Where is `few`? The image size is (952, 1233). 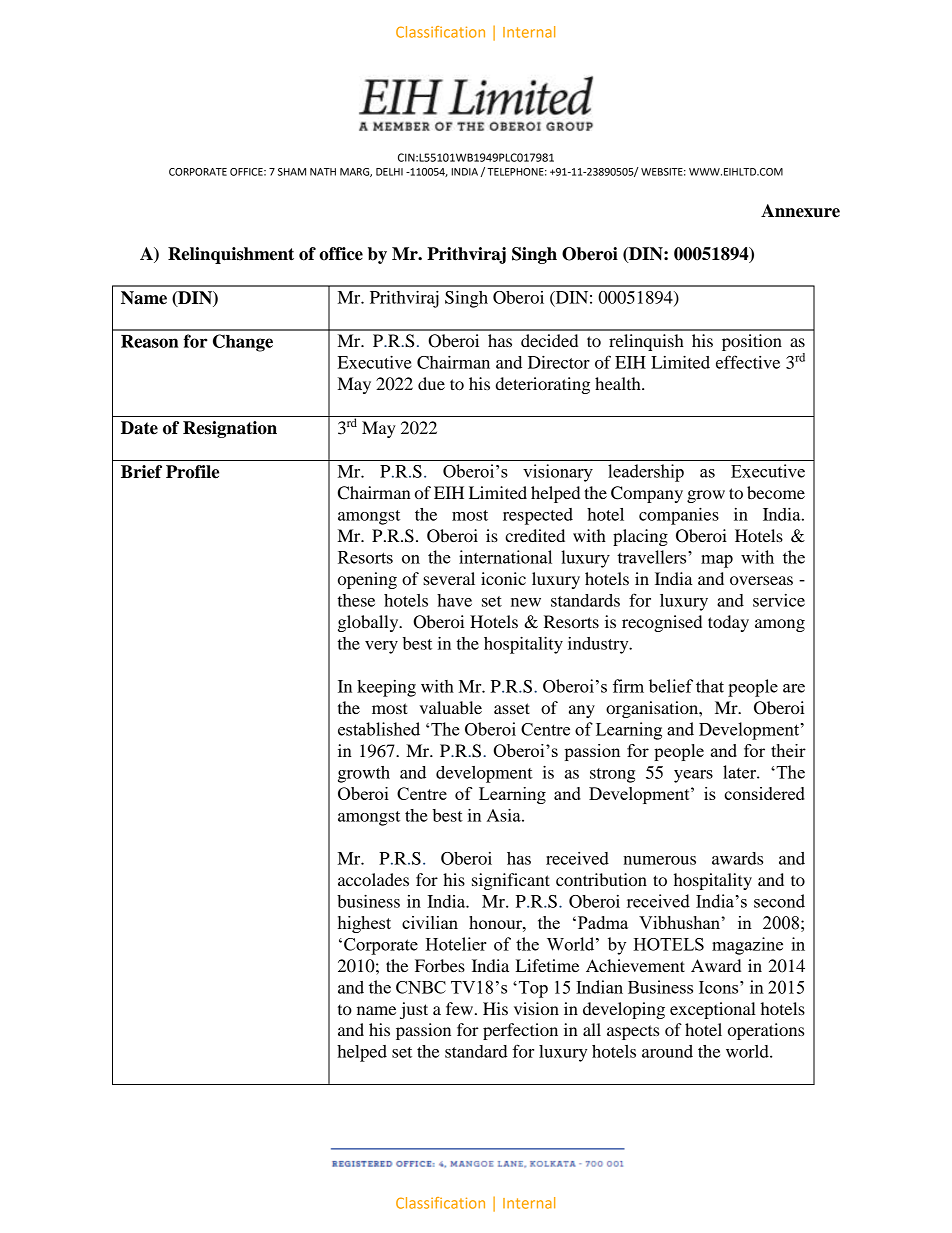
few is located at coordinates (461, 1008).
